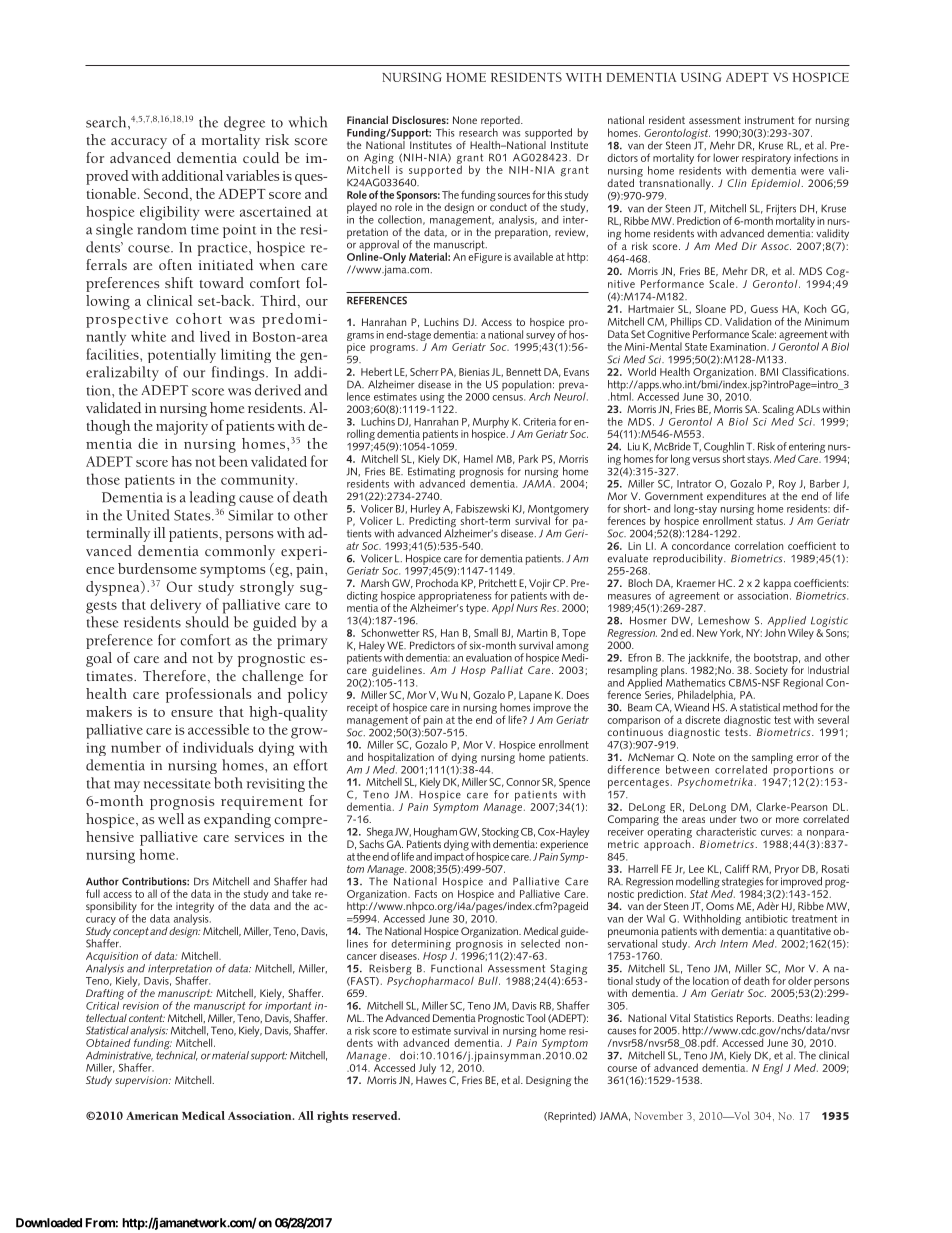 The width and height of the document is (952, 1233). What do you see at coordinates (490, 424) in the document?
I see `Murphy` at bounding box center [490, 424].
